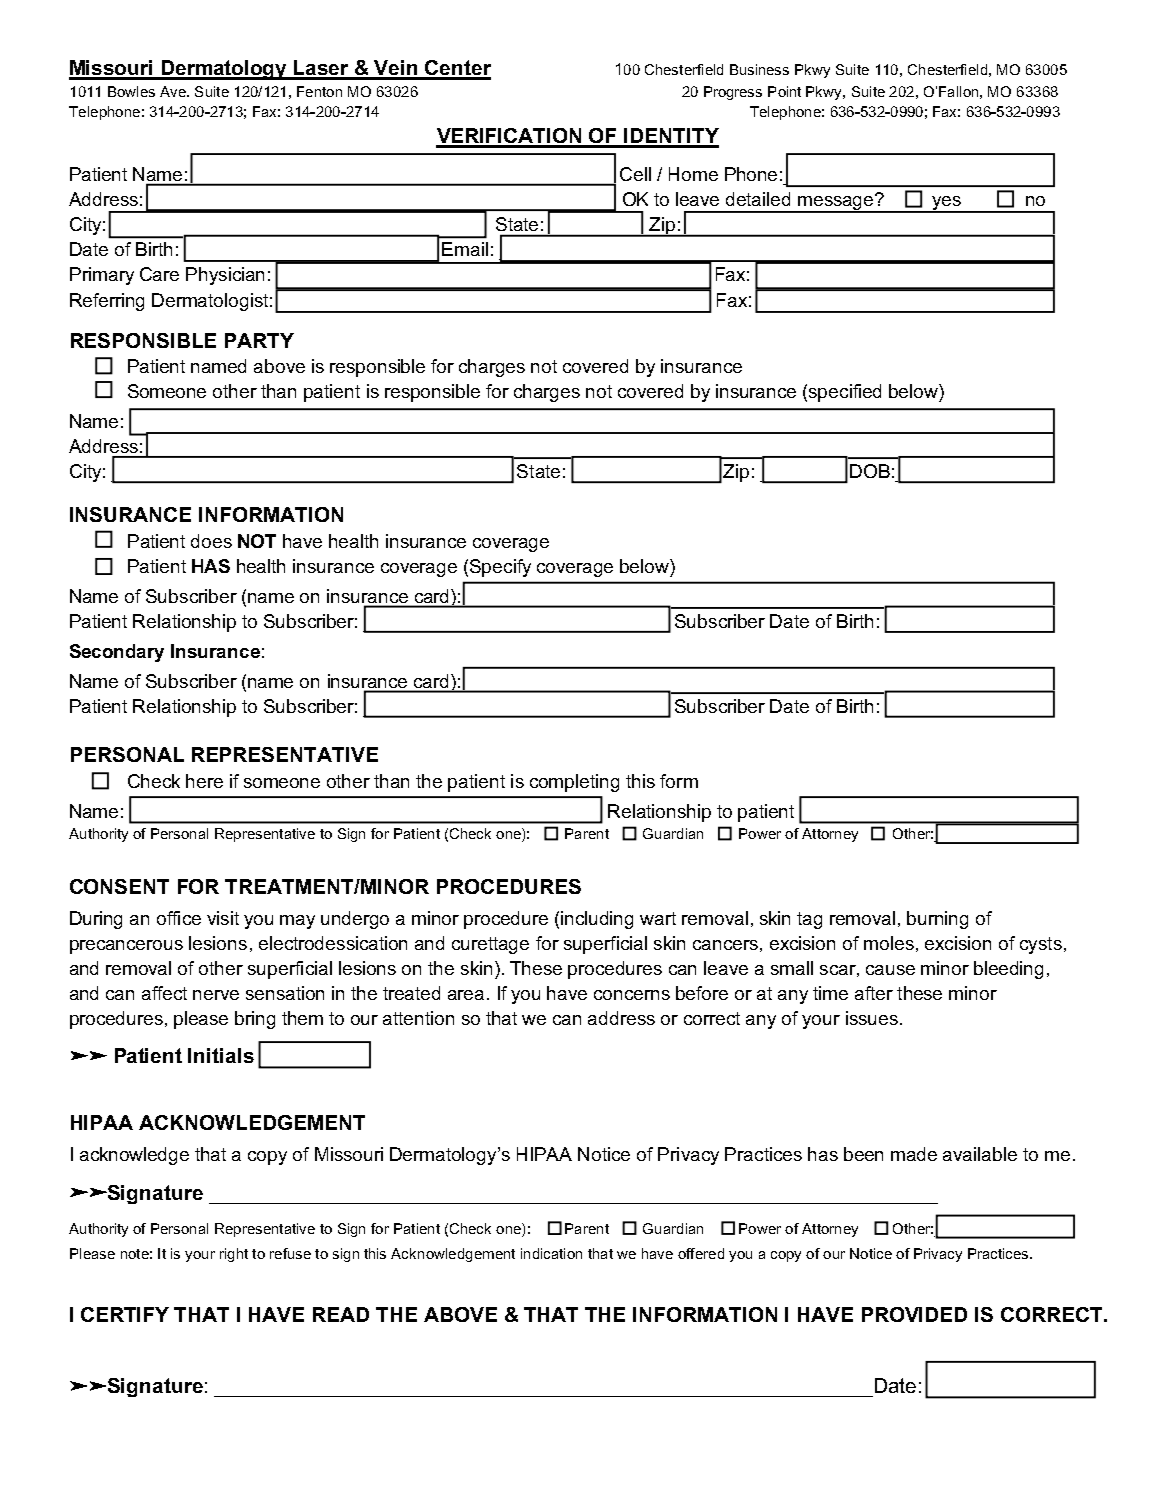 This page has width=1157, height=1497. Describe the element at coordinates (845, 393) in the page. I see `specified` at that location.
